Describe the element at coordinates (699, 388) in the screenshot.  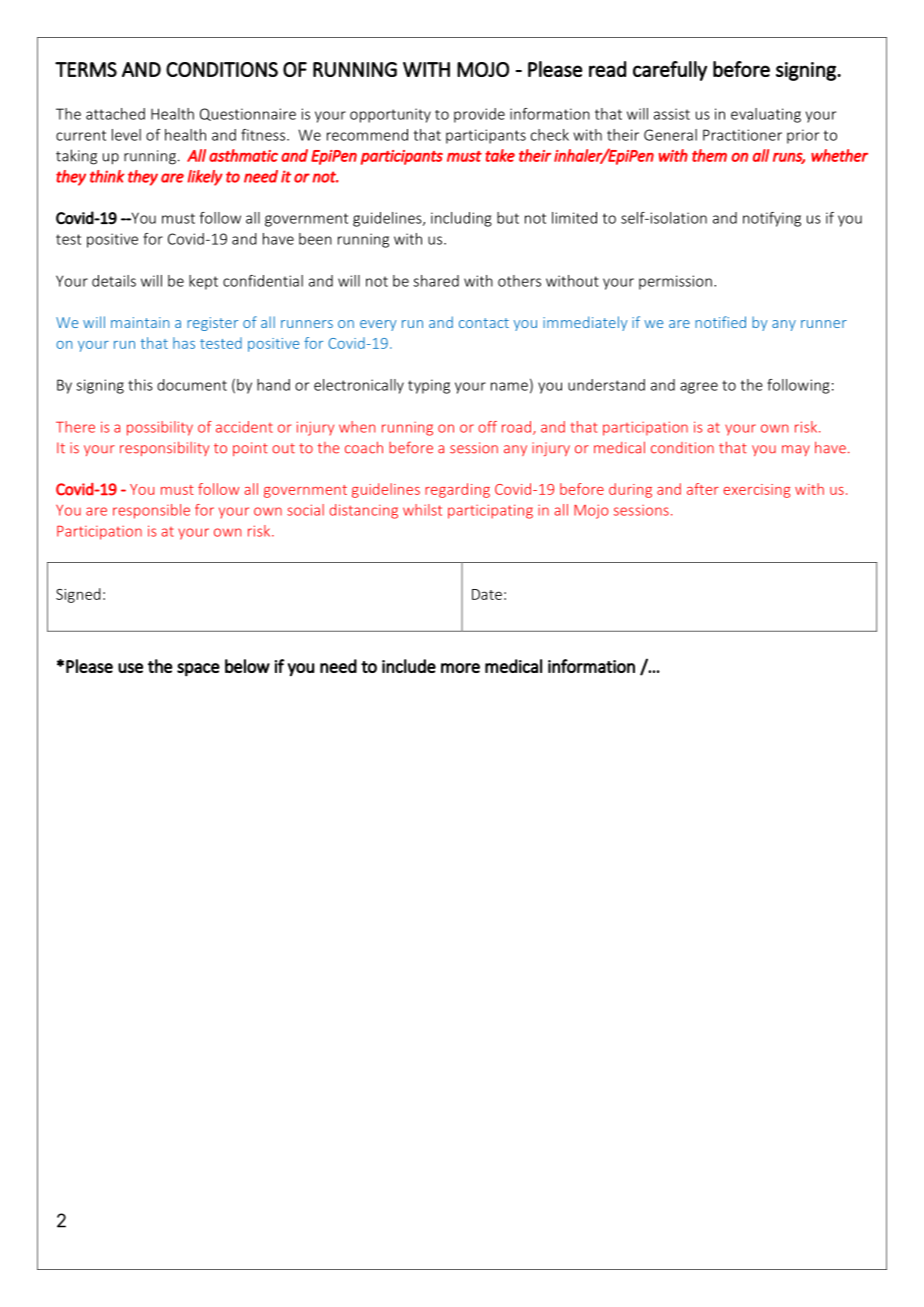
I see `agree` at that location.
